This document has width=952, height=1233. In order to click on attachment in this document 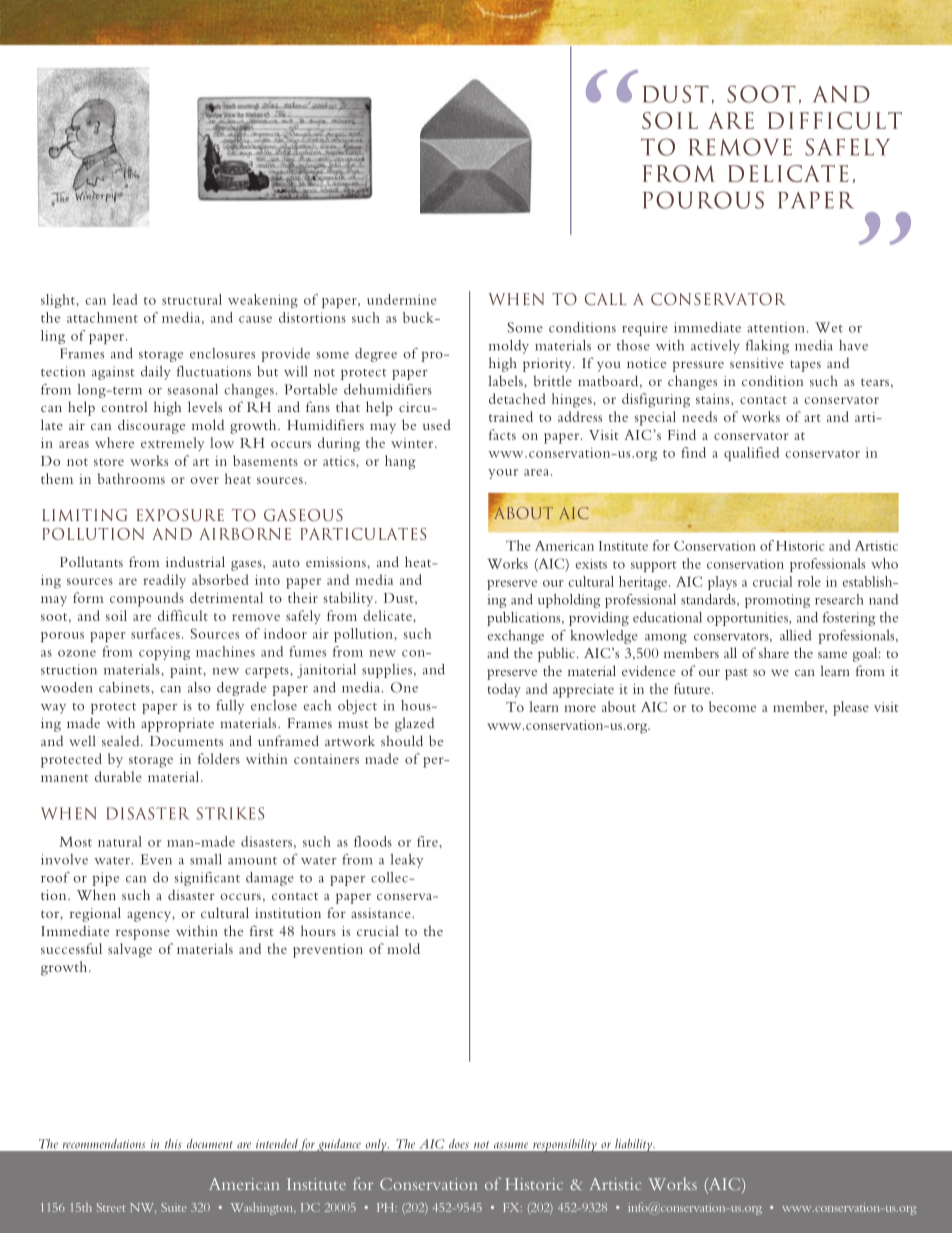, I will do `click(102, 317)`.
